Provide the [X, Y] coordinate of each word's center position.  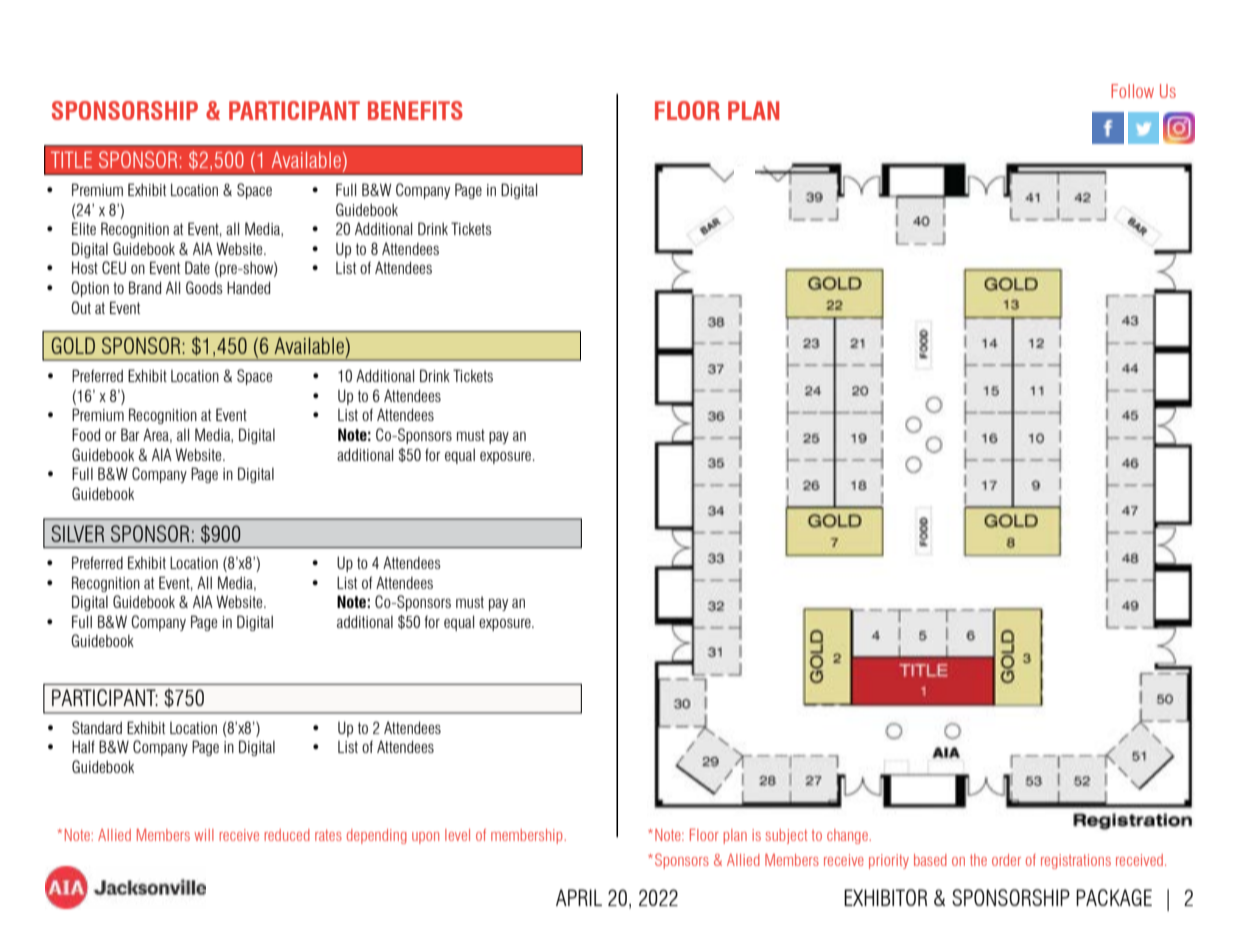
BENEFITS [415, 110]
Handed [248, 287]
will [204, 835]
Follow [1132, 91]
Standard [97, 727]
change [848, 836]
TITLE [71, 159]
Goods [204, 287]
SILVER [77, 533]
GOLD [73, 345]
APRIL [579, 897]
